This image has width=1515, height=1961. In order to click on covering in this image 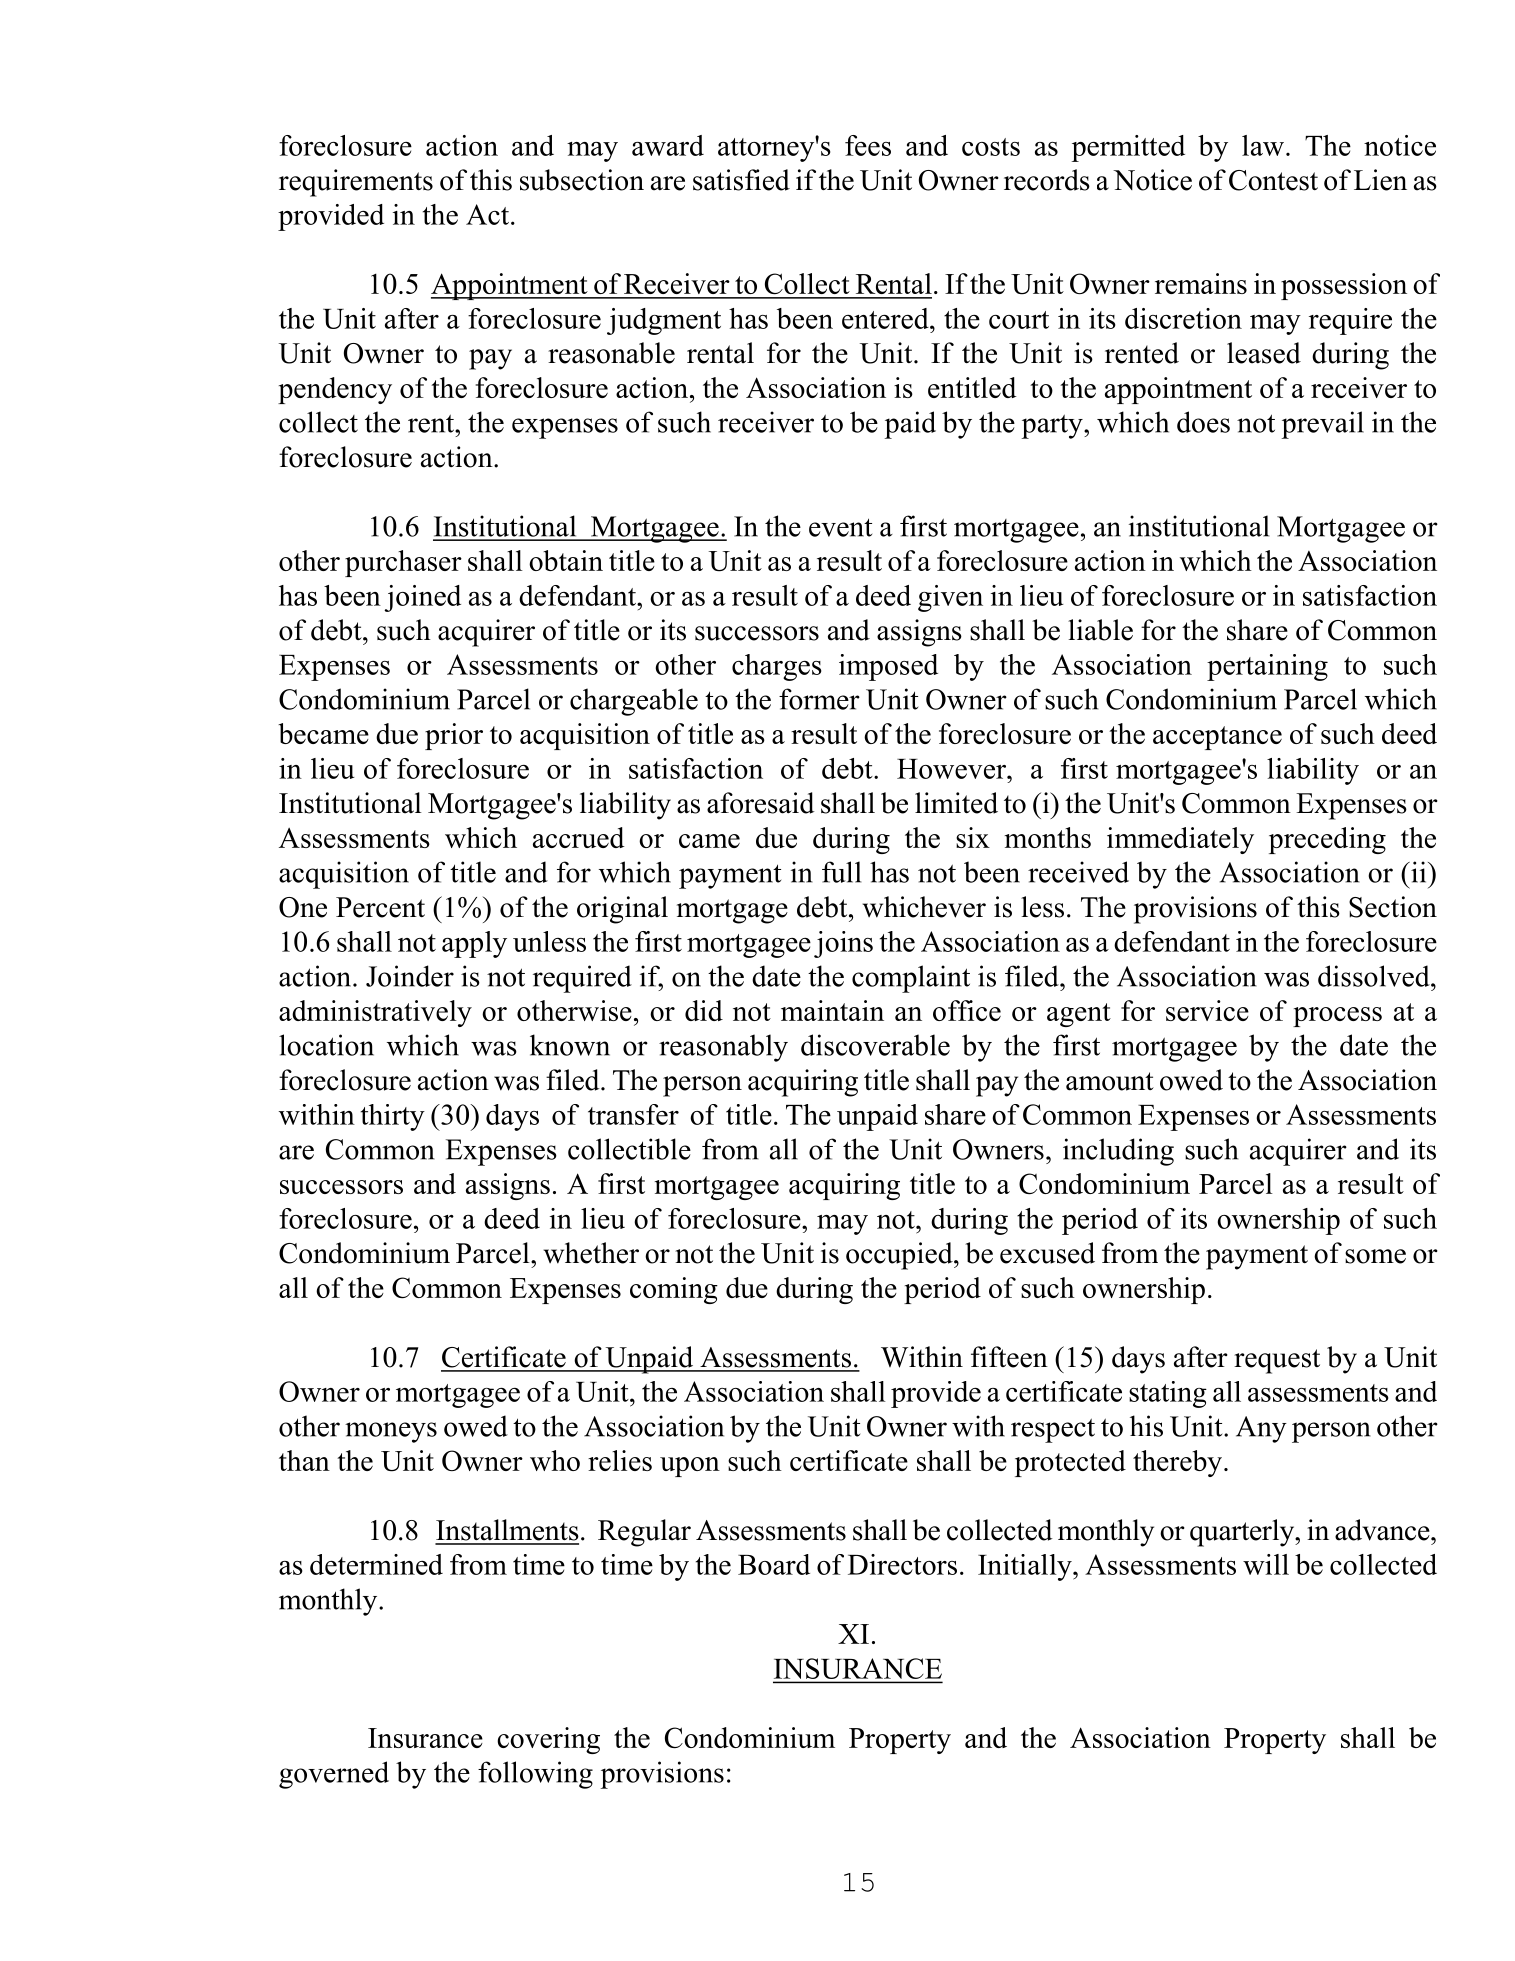, I will do `click(548, 1740)`.
